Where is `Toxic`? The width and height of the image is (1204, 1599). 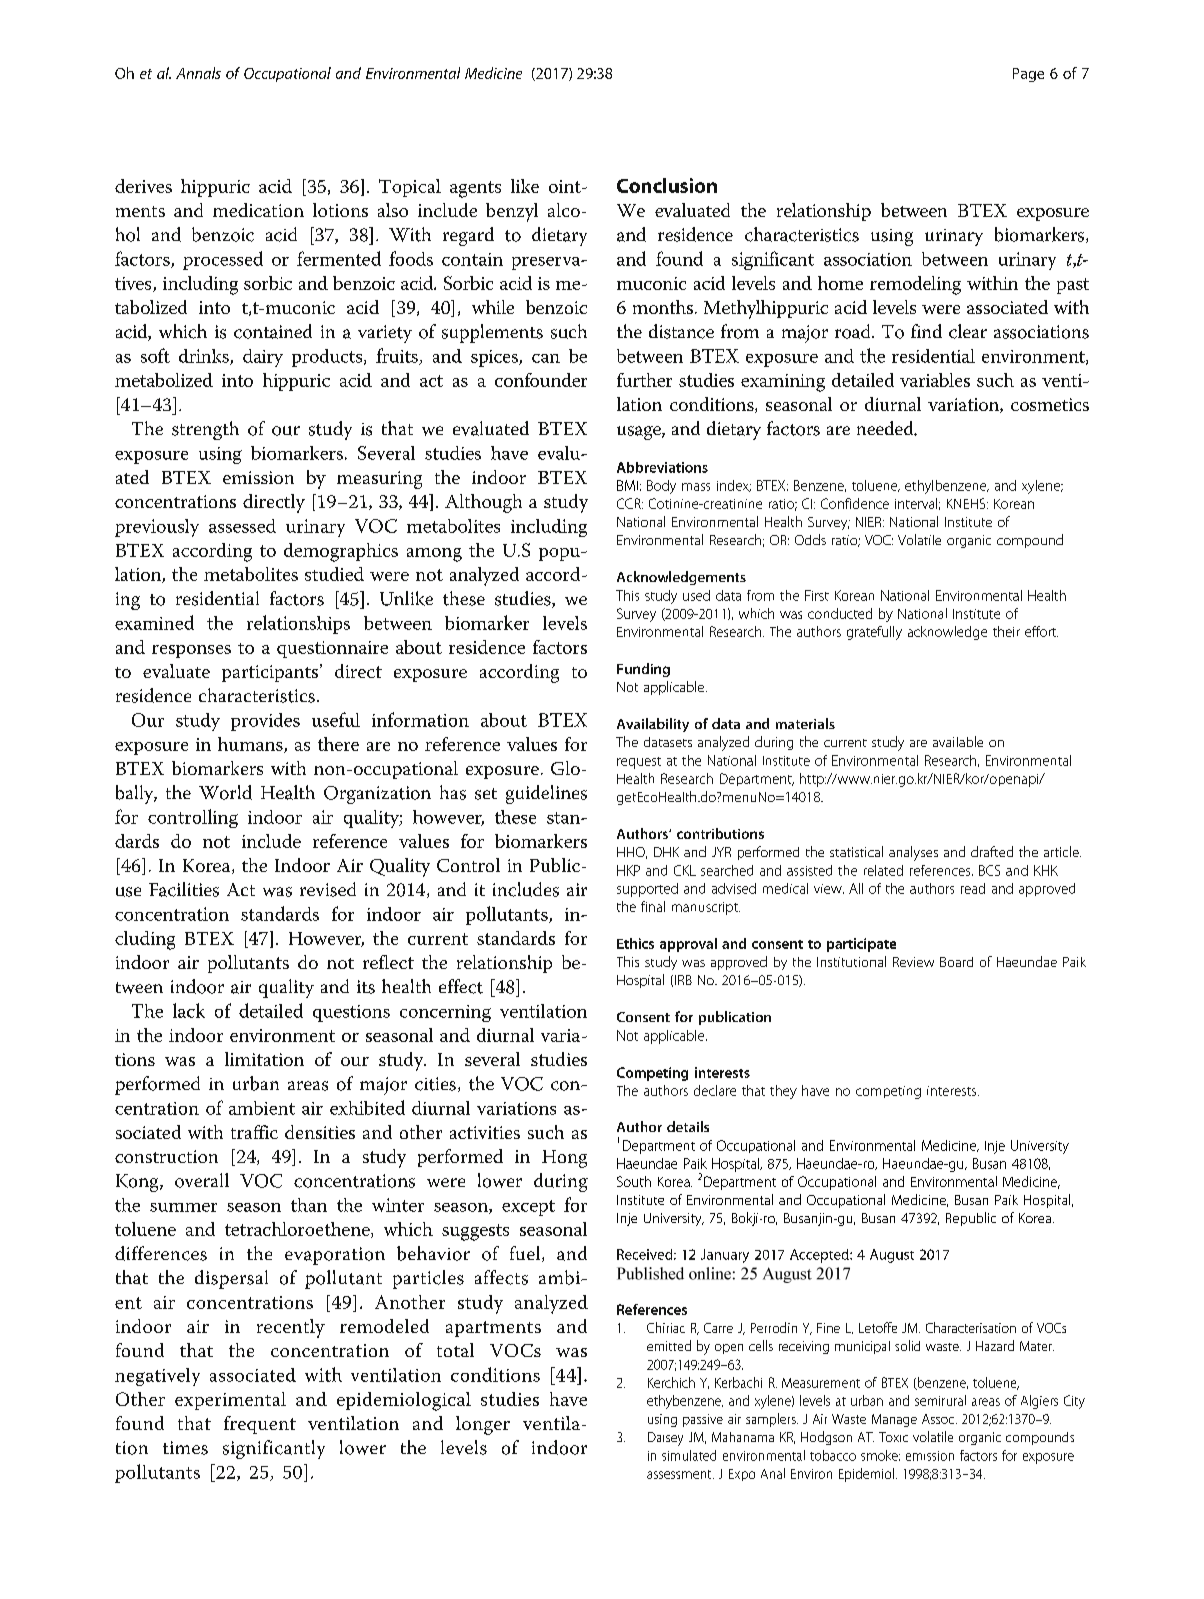
Toxic is located at coordinates (893, 1437).
